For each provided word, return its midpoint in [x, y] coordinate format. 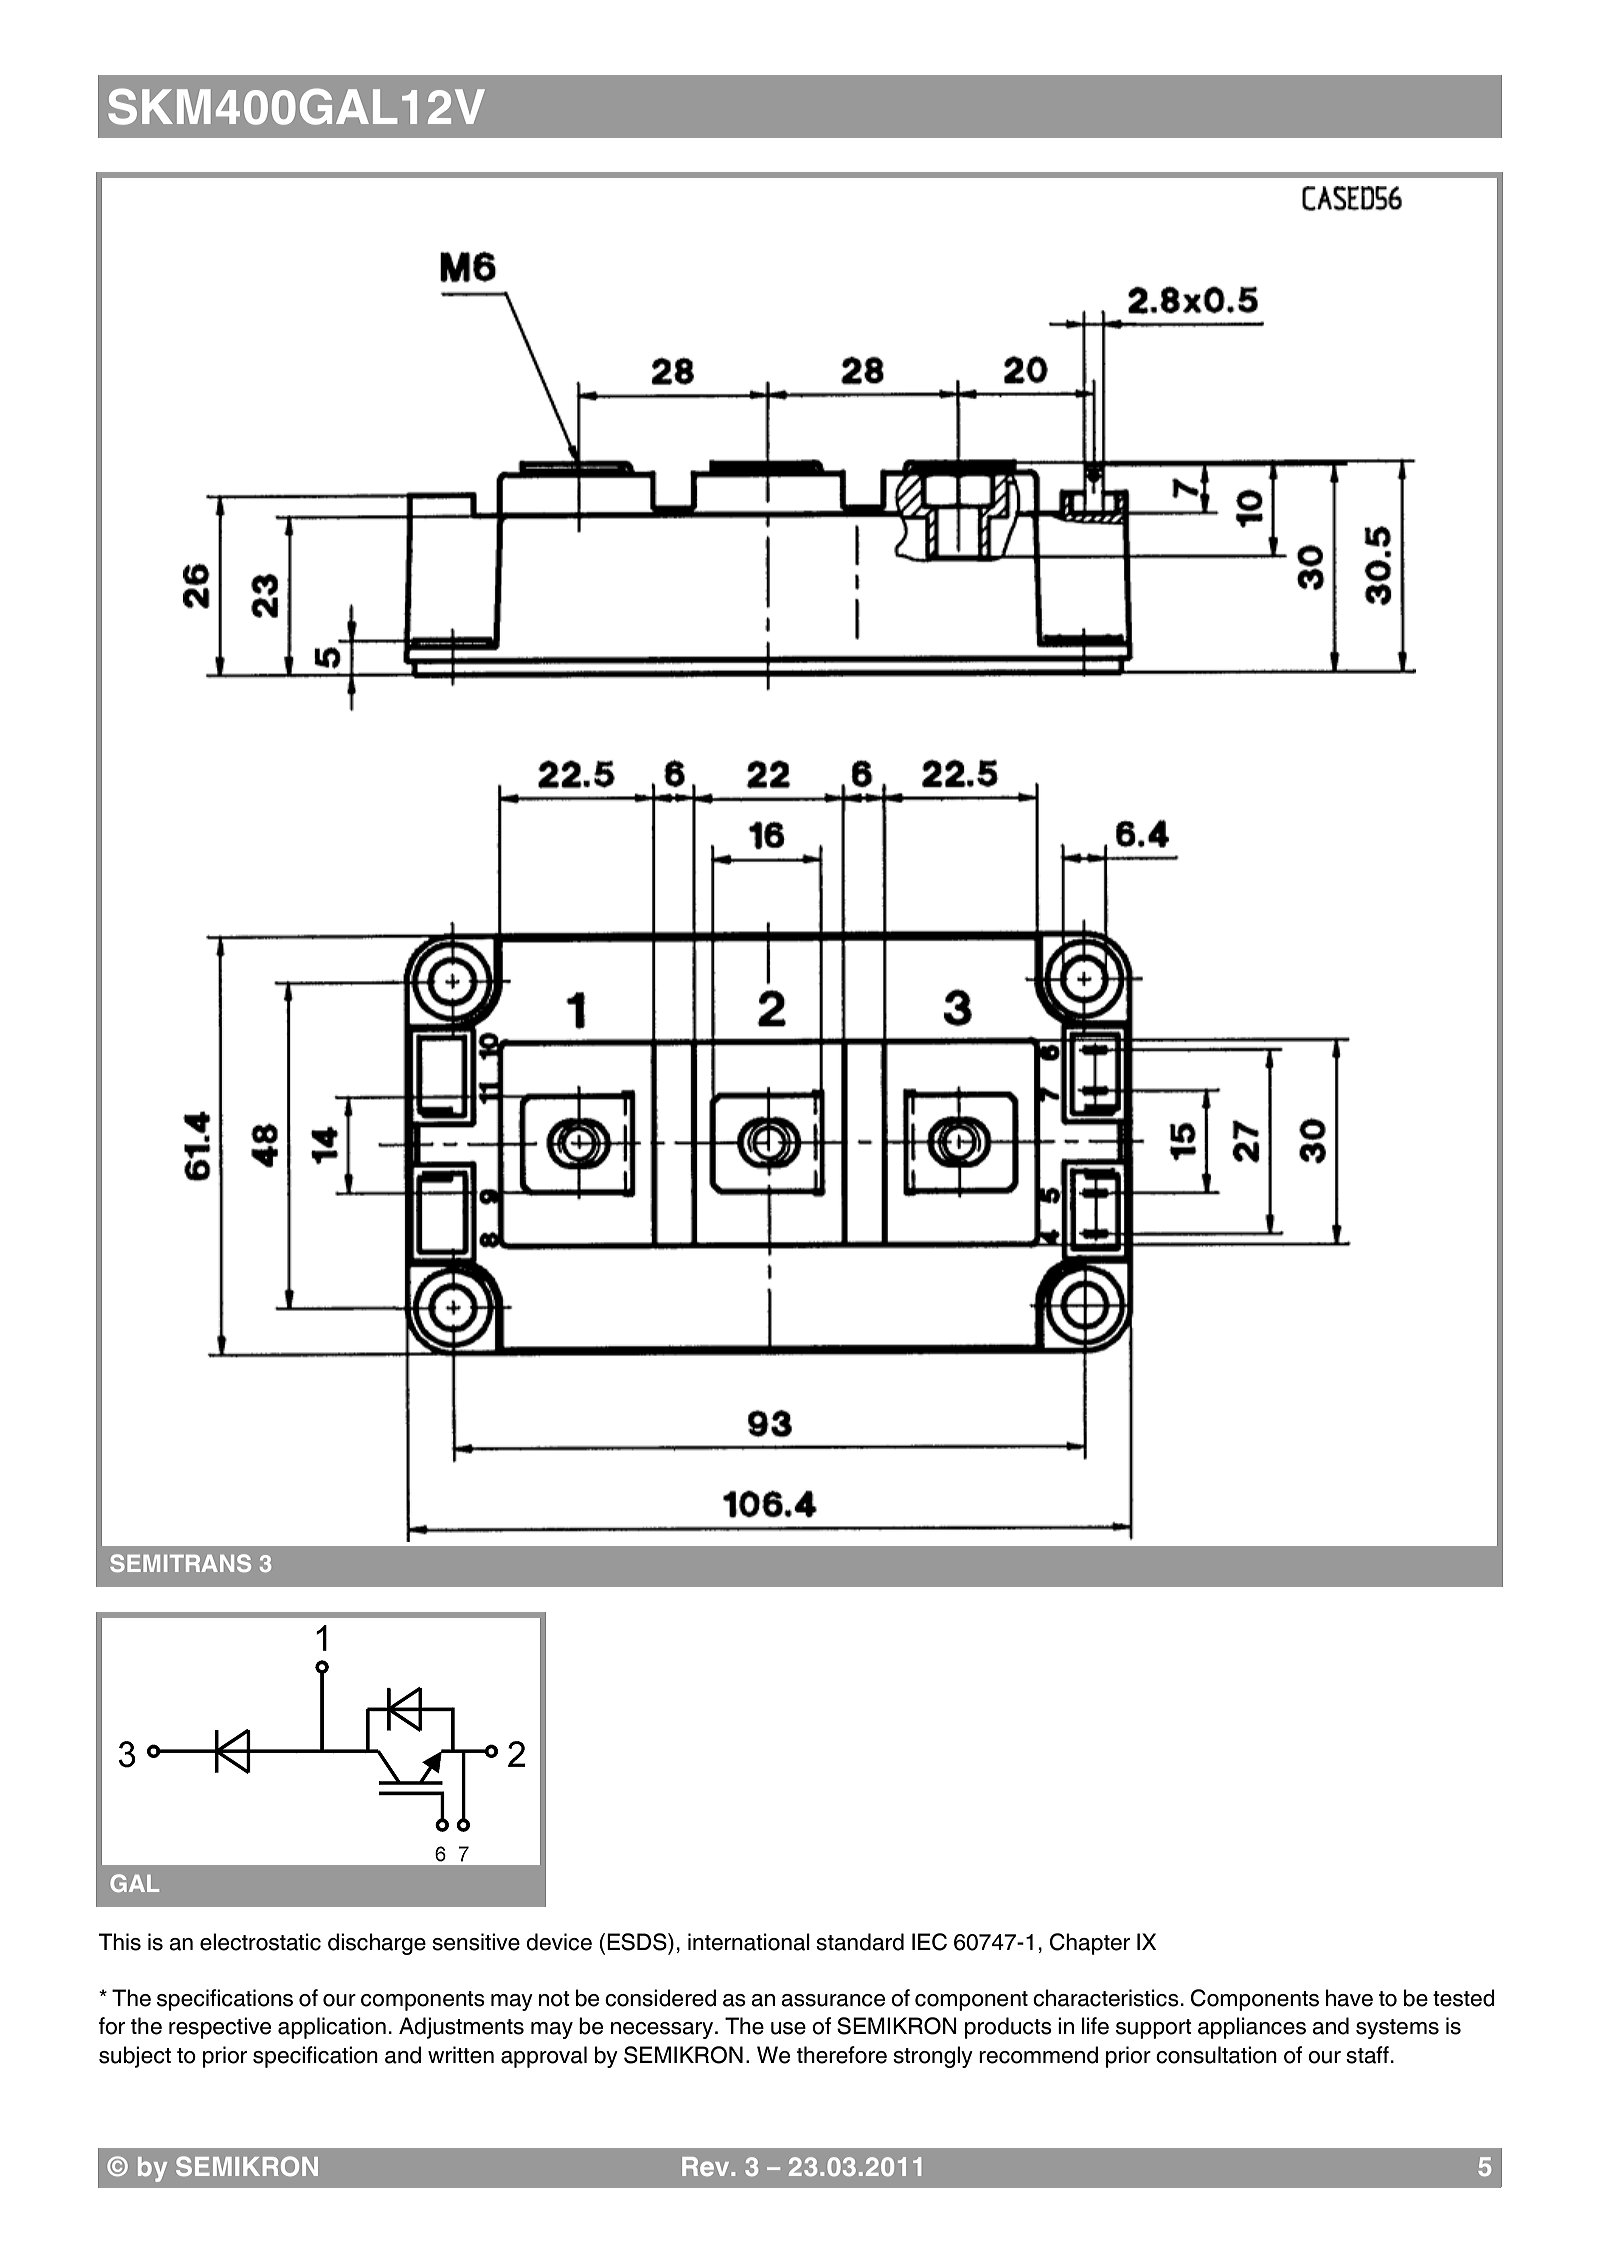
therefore [842, 2055]
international [749, 1942]
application [332, 2028]
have [1349, 1998]
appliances [1252, 2028]
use [788, 2028]
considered [660, 1998]
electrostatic [260, 1942]
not [554, 1999]
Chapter [1090, 1944]
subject [135, 2057]
